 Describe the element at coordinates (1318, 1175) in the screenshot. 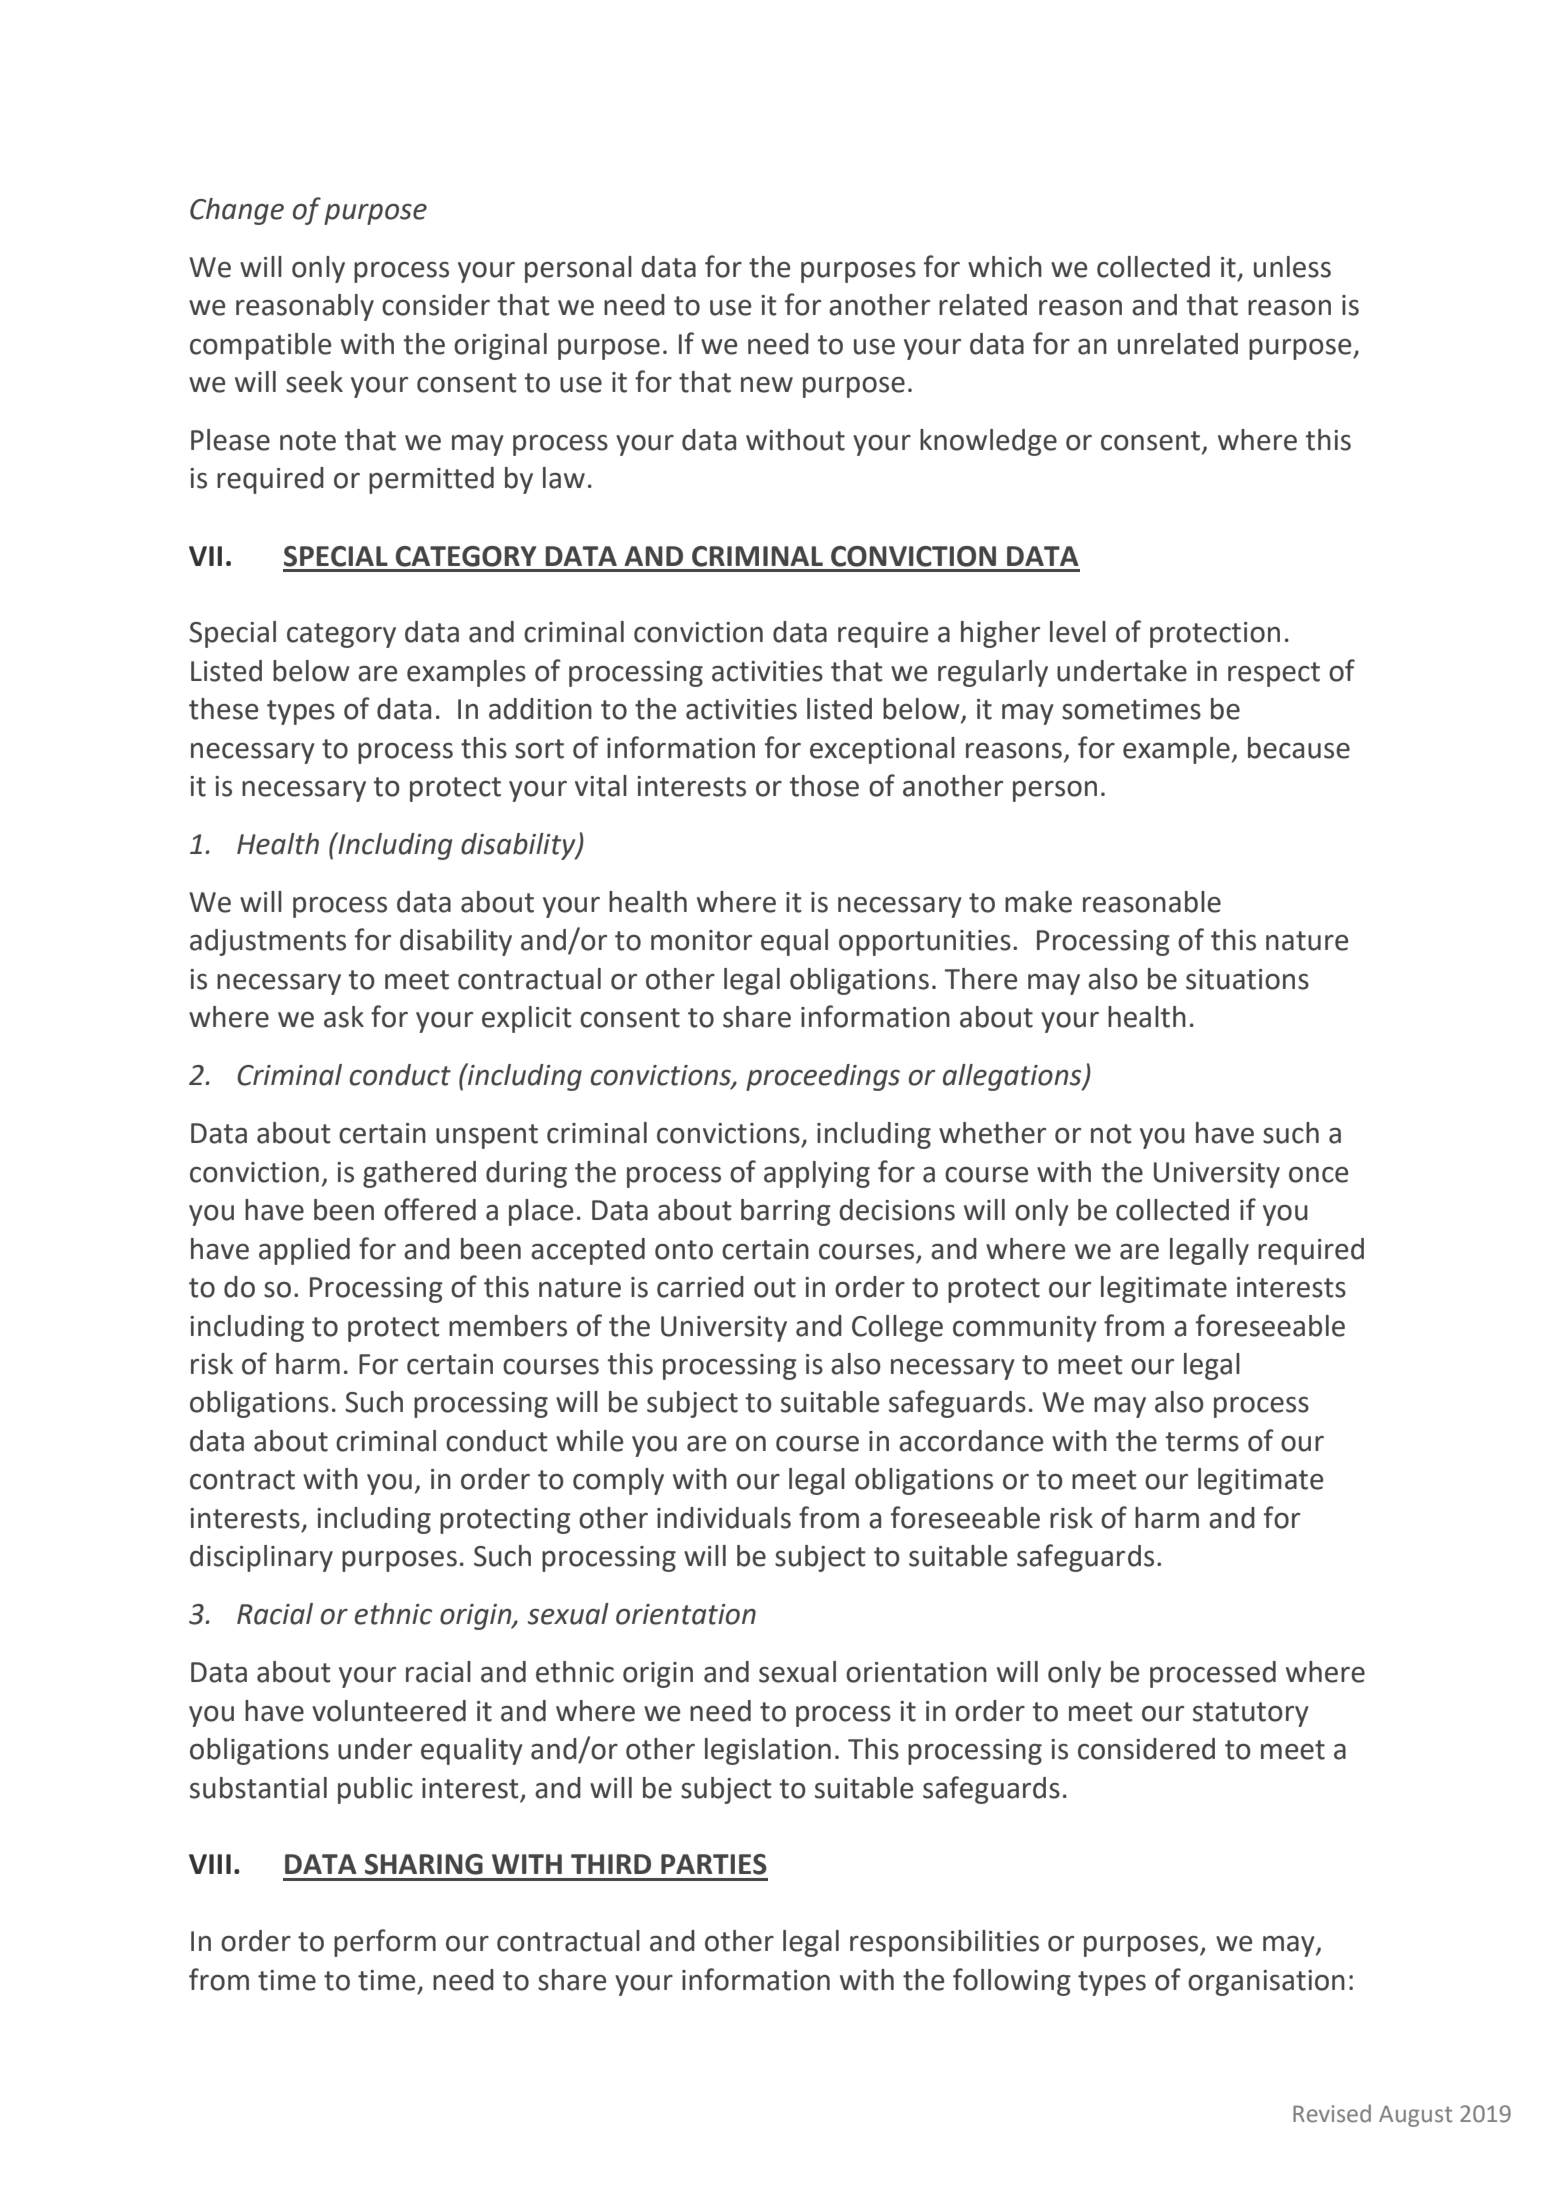

I see `once` at that location.
